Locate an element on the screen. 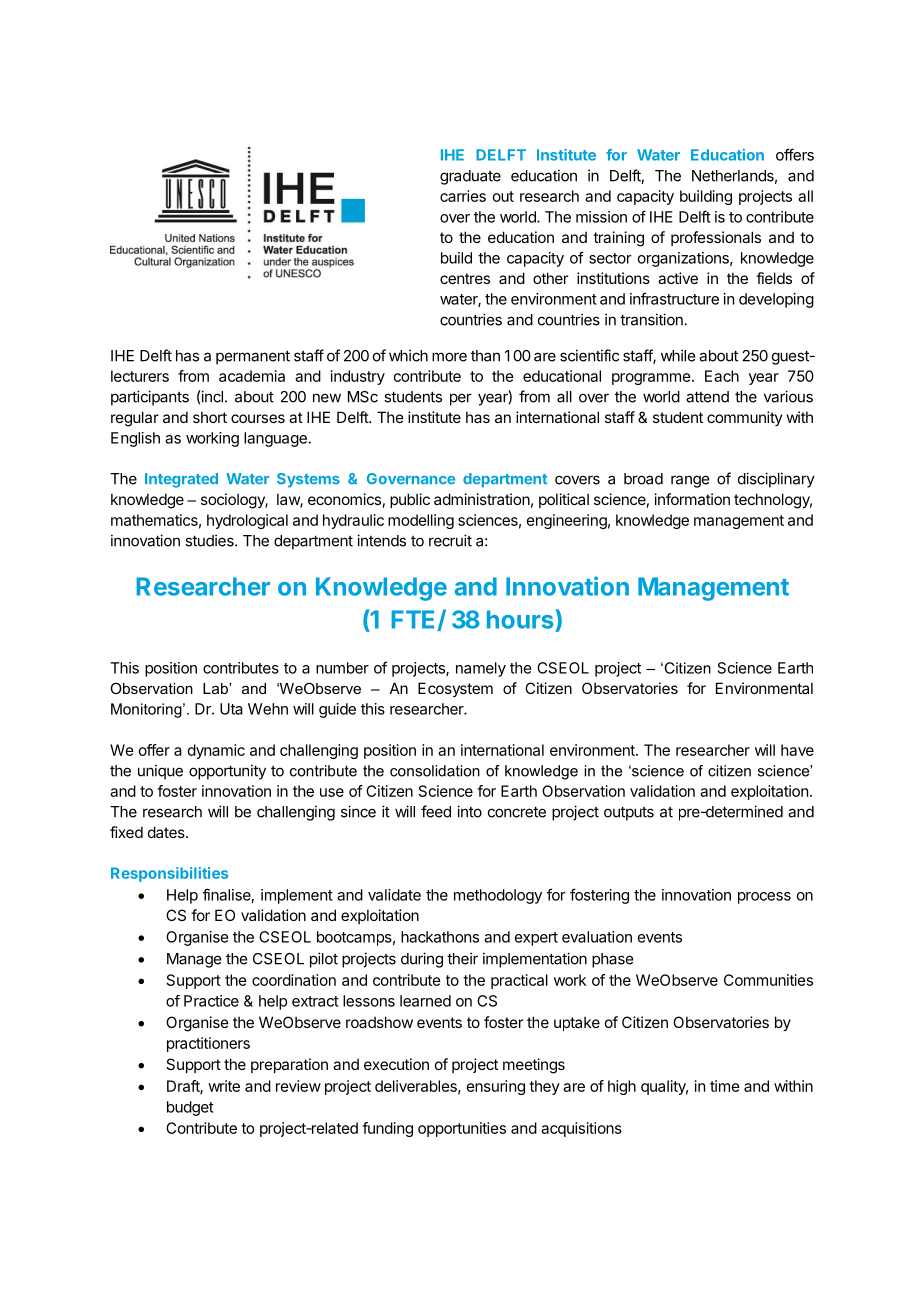  have is located at coordinates (797, 750).
